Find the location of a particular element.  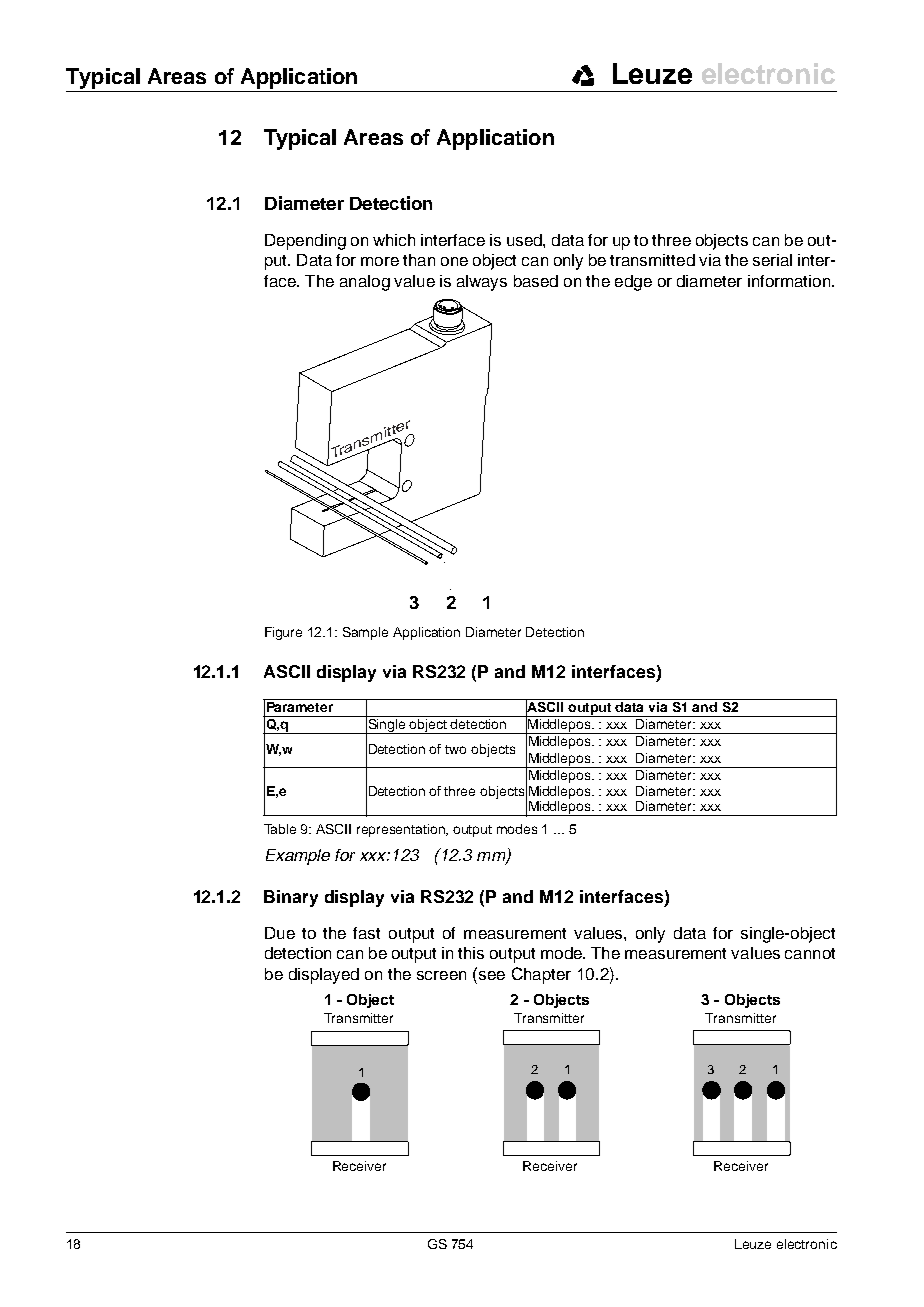

Sample is located at coordinates (365, 633).
